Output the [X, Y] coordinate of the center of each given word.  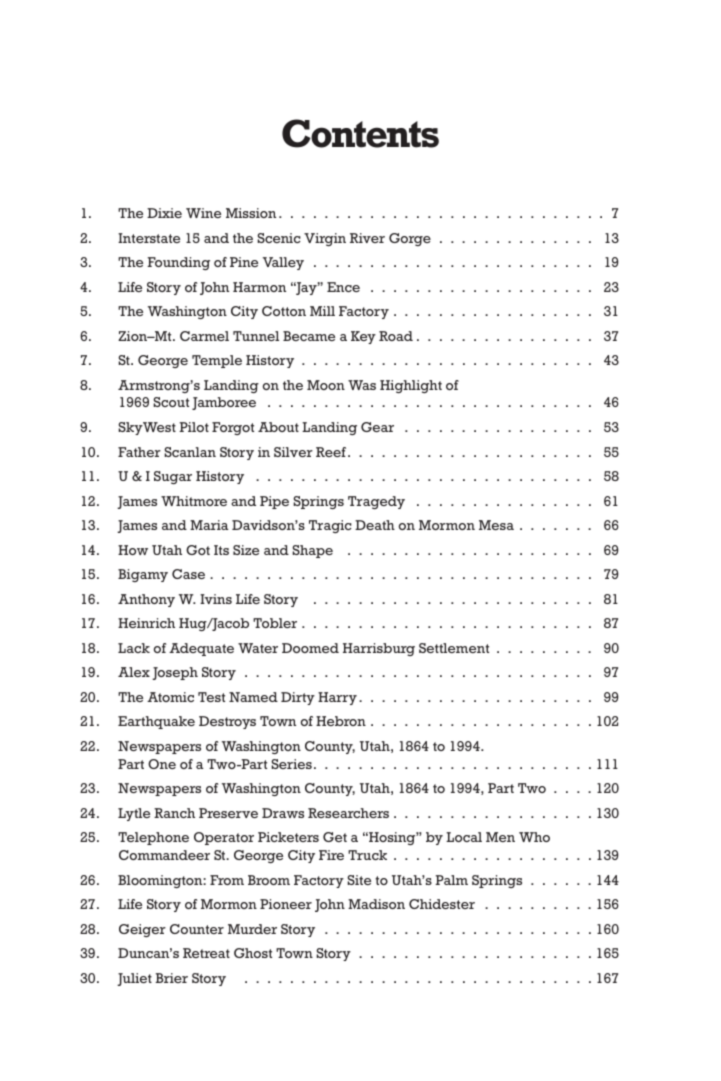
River [367, 238]
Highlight [411, 386]
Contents [360, 133]
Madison [376, 904]
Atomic [170, 697]
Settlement [454, 648]
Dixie [164, 213]
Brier [171, 978]
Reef [332, 452]
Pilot [194, 427]
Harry [337, 698]
